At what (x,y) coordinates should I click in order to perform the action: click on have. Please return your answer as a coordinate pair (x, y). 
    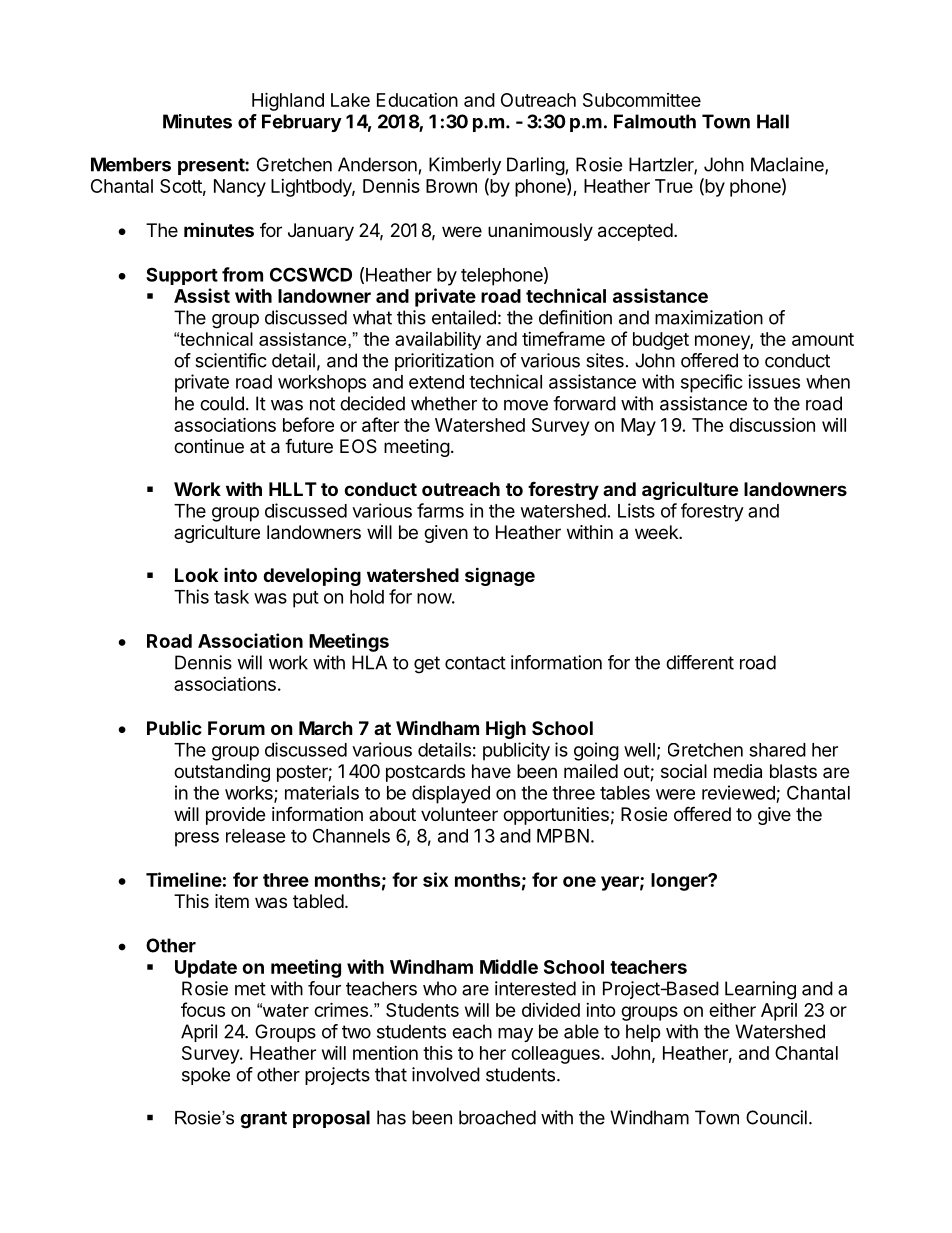
    Looking at the image, I should click on (491, 771).
